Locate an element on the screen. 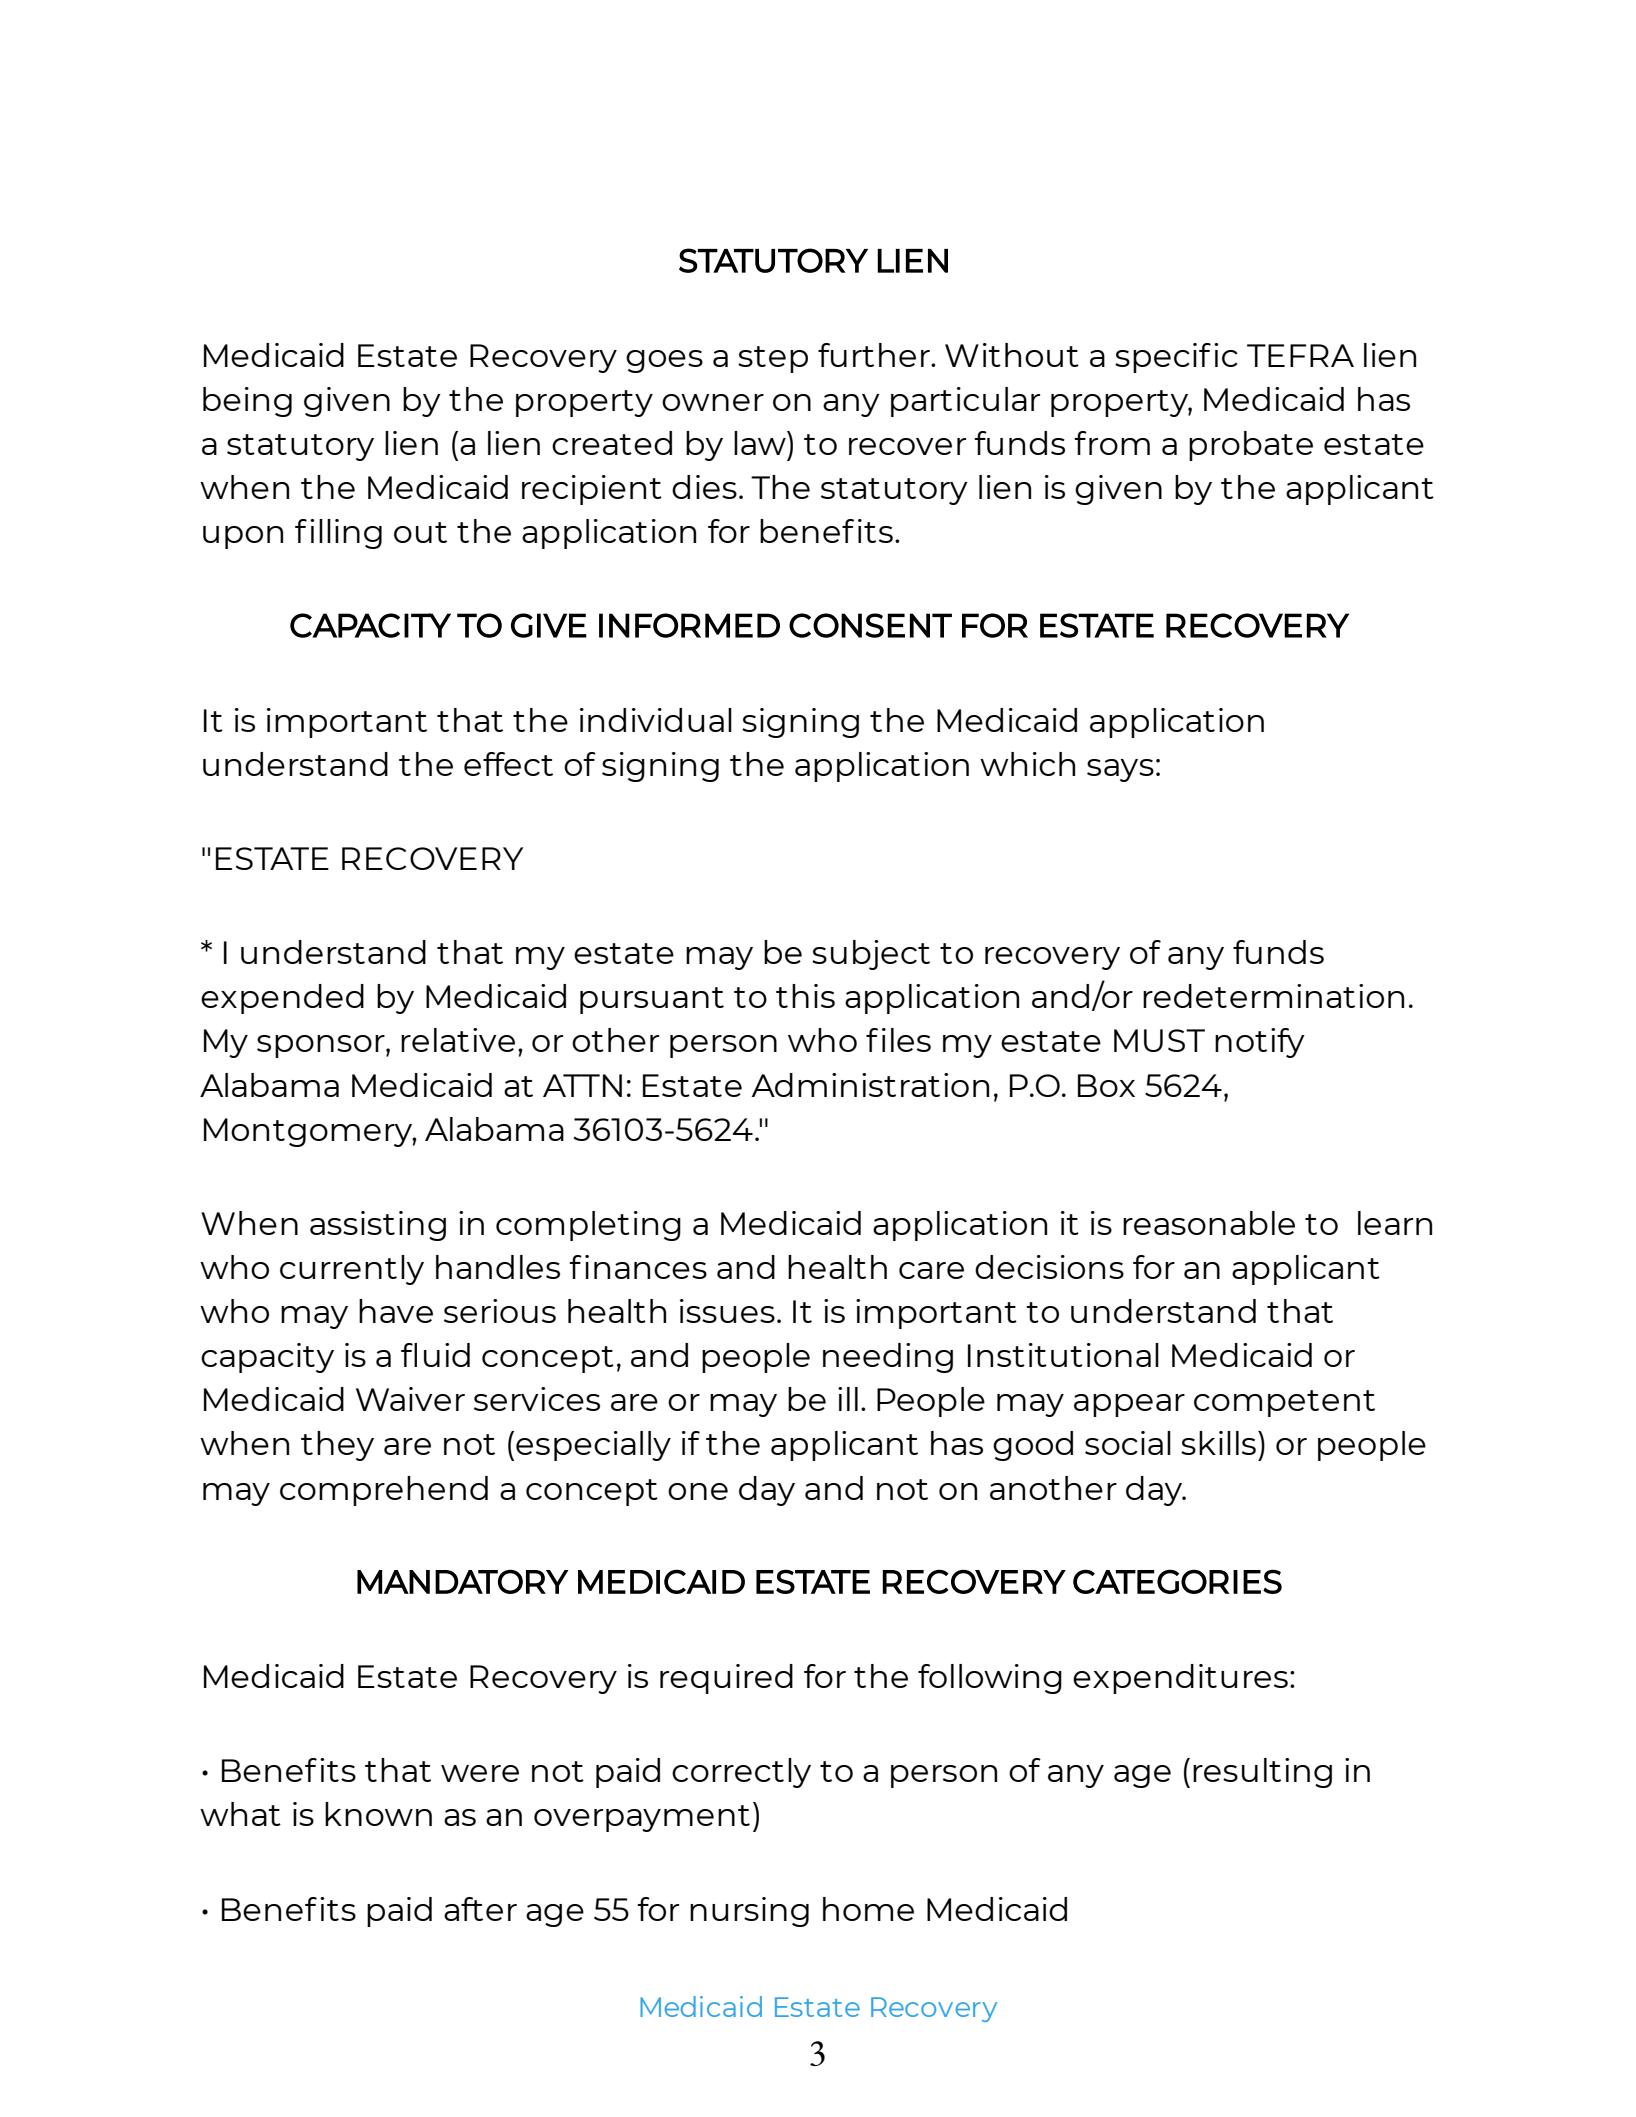 The height and width of the screenshot is (2117, 1636). probate is located at coordinates (1251, 446).
